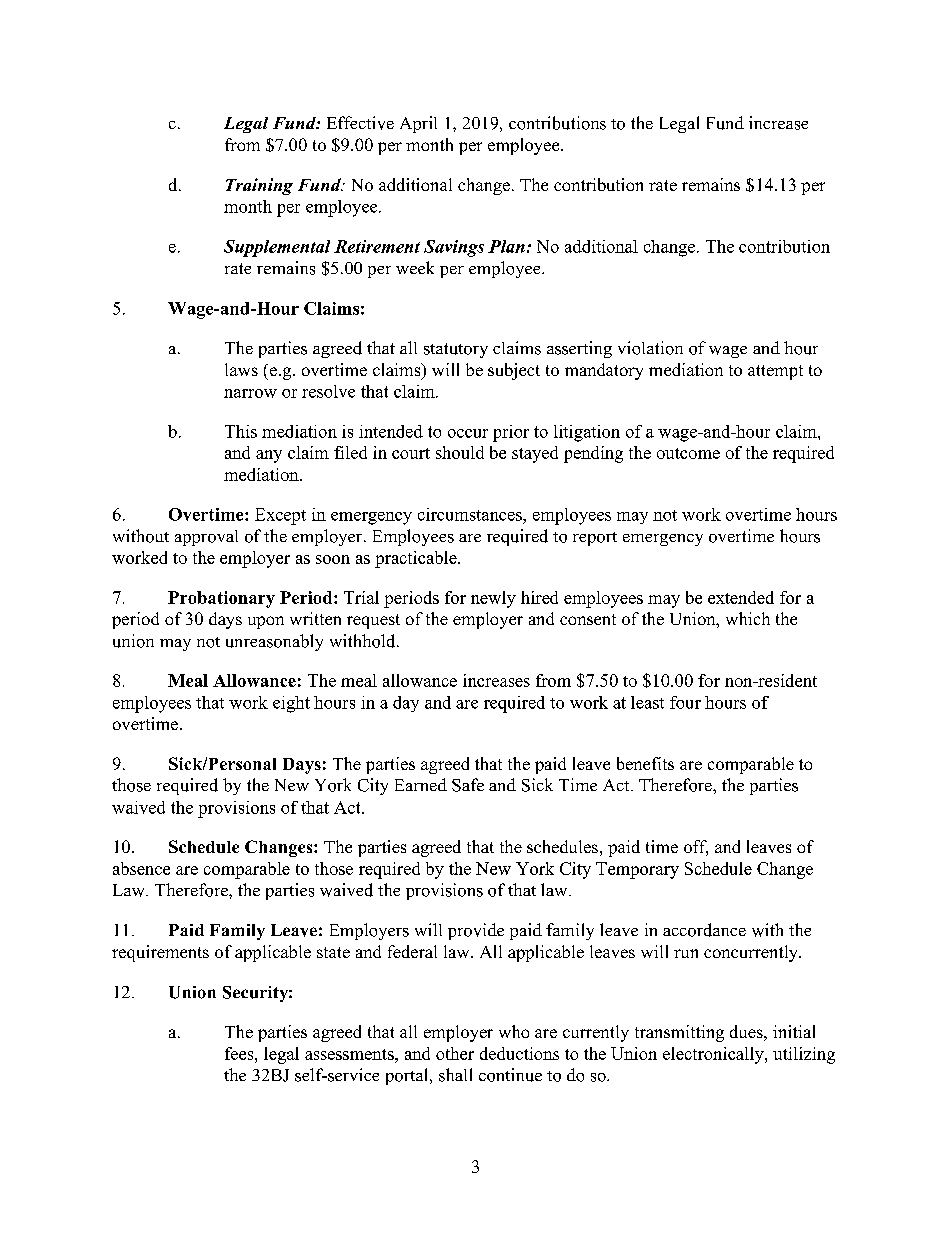  What do you see at coordinates (418, 124) in the page?
I see `April` at bounding box center [418, 124].
